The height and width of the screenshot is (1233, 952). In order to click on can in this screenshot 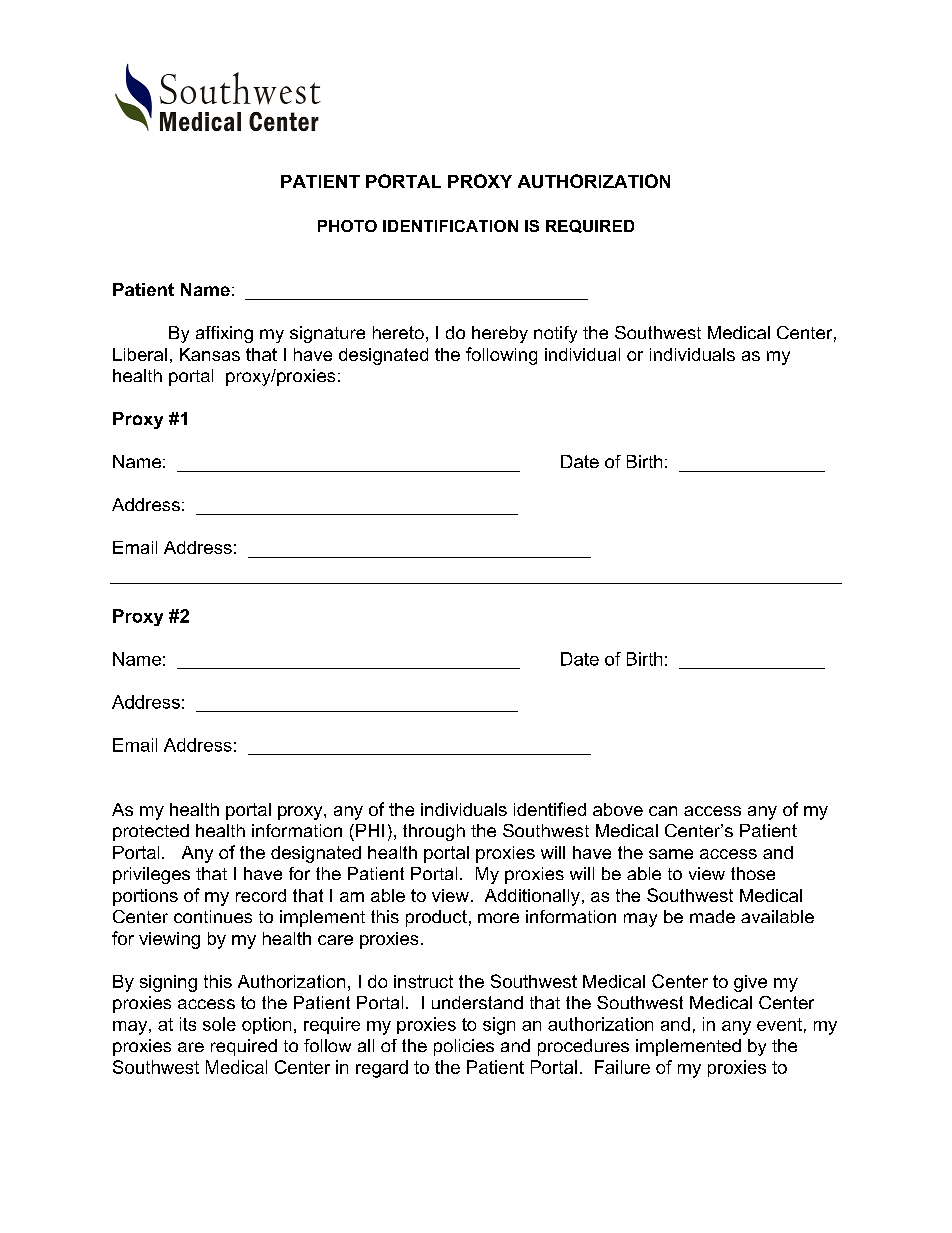, I will do `click(663, 811)`.
